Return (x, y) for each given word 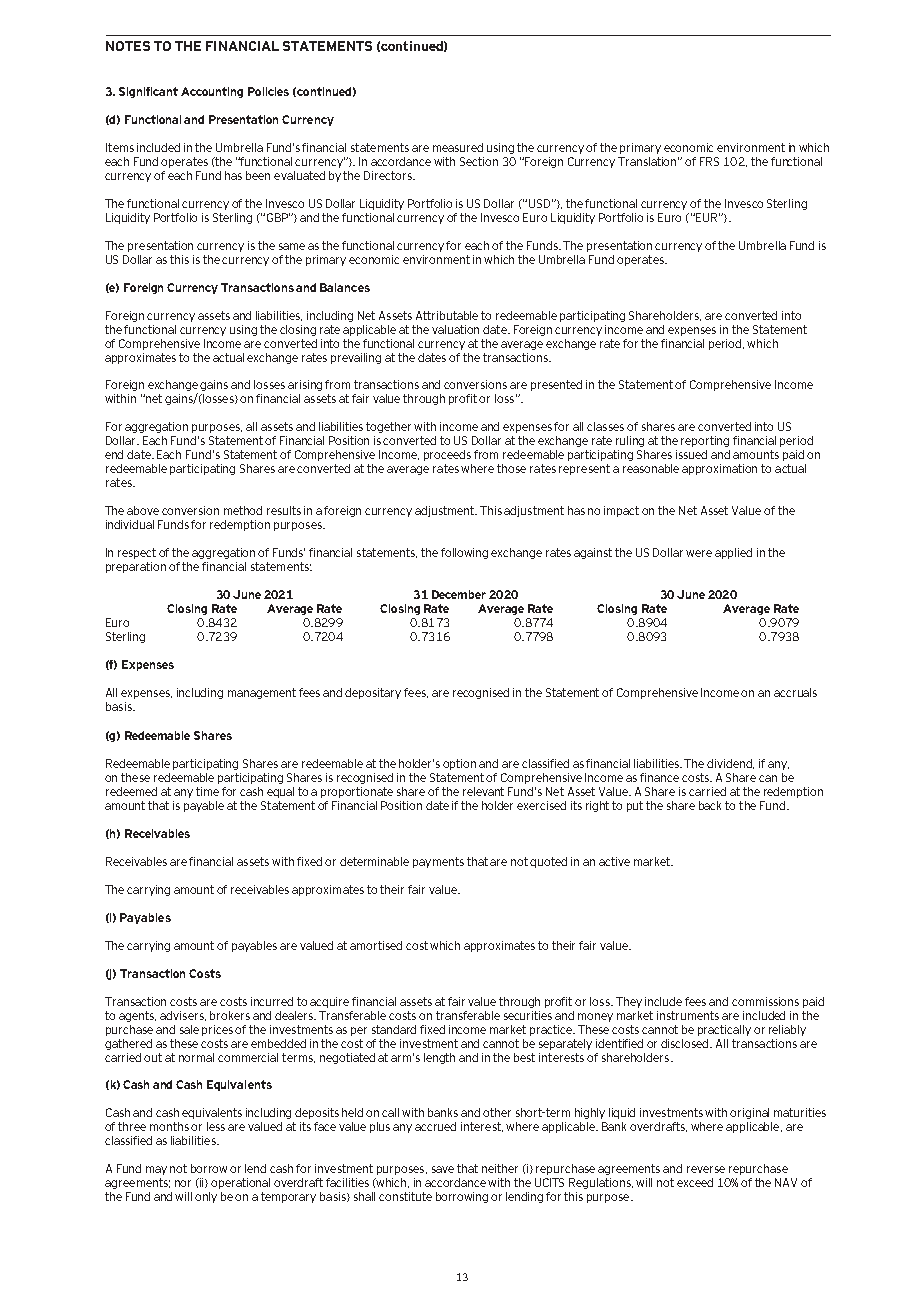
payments (438, 862)
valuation (455, 329)
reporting (705, 441)
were (699, 553)
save (443, 1169)
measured (458, 147)
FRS (709, 161)
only (206, 1197)
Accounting (212, 92)
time (207, 791)
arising (305, 385)
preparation (136, 567)
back (710, 805)
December (459, 594)
